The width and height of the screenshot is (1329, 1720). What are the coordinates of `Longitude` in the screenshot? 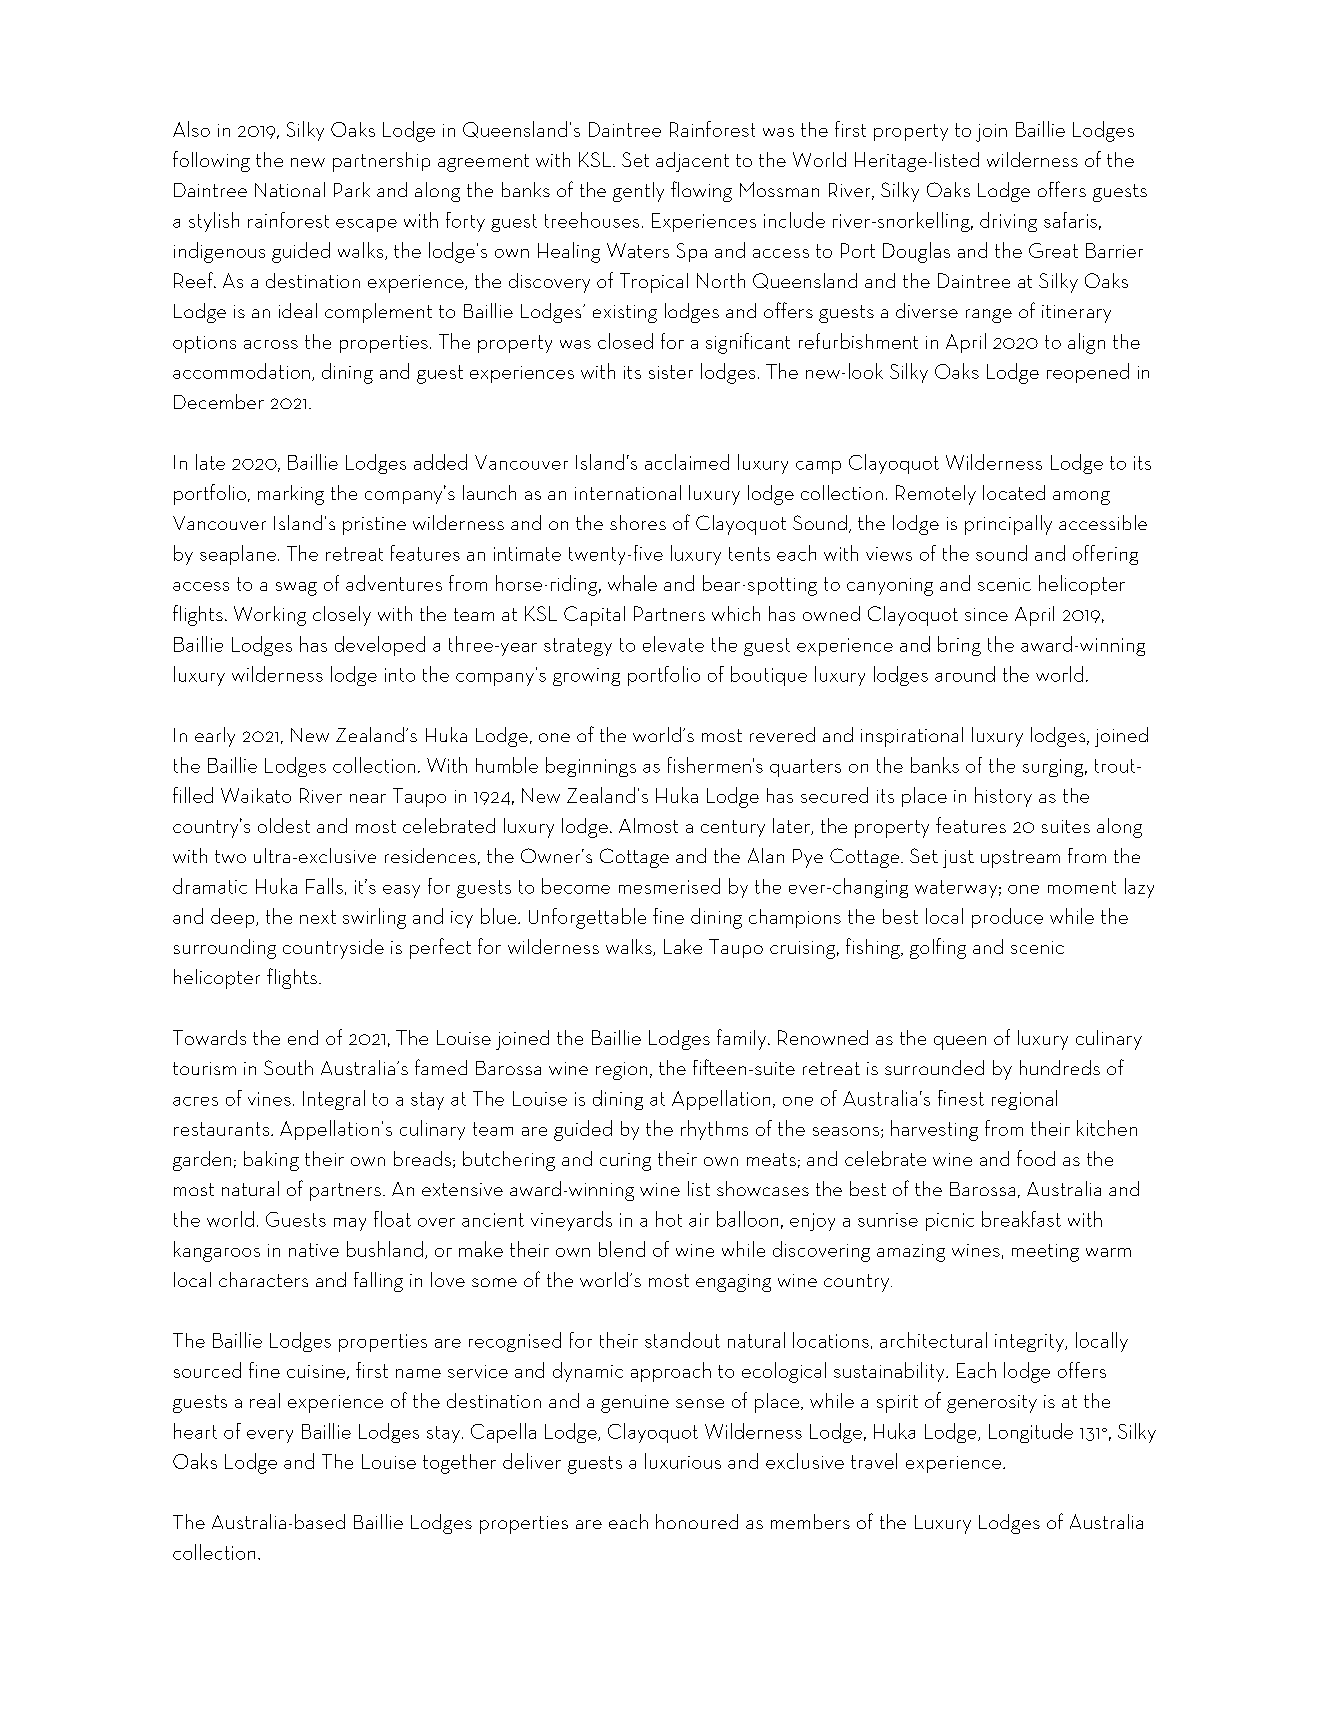 It's located at (1031, 1433).
